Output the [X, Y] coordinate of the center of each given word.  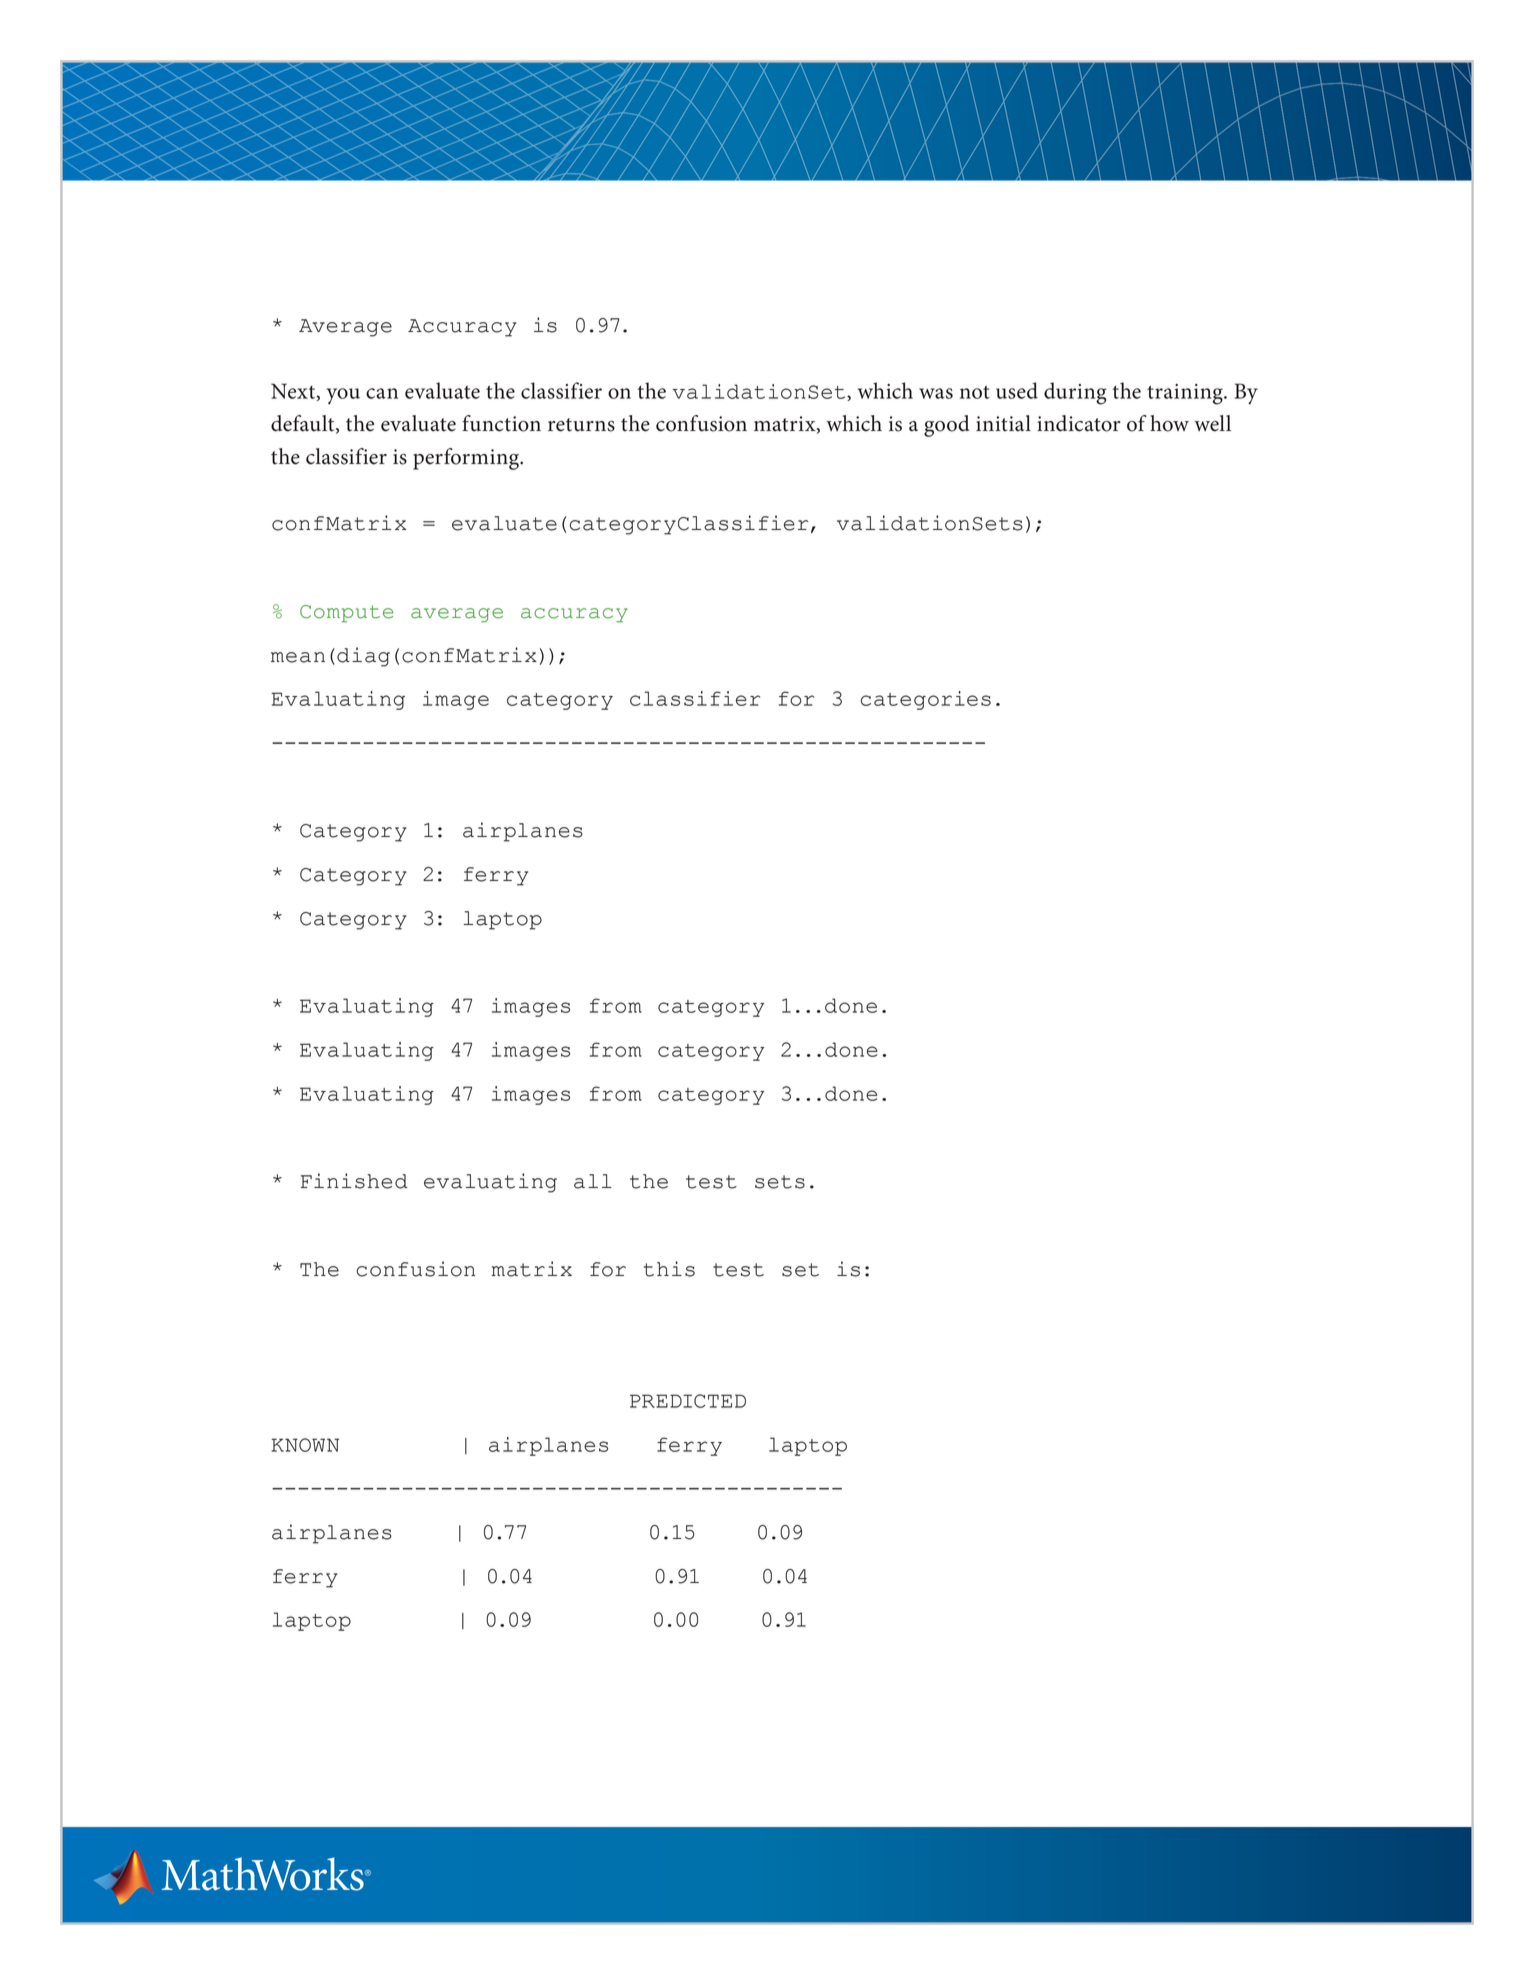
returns [581, 425]
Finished [354, 1181]
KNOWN [305, 1445]
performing [467, 459]
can [382, 393]
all [593, 1181]
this [669, 1269]
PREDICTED [688, 1401]
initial [1003, 423]
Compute [346, 614]
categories [925, 700]
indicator [1079, 423]
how [1169, 423]
